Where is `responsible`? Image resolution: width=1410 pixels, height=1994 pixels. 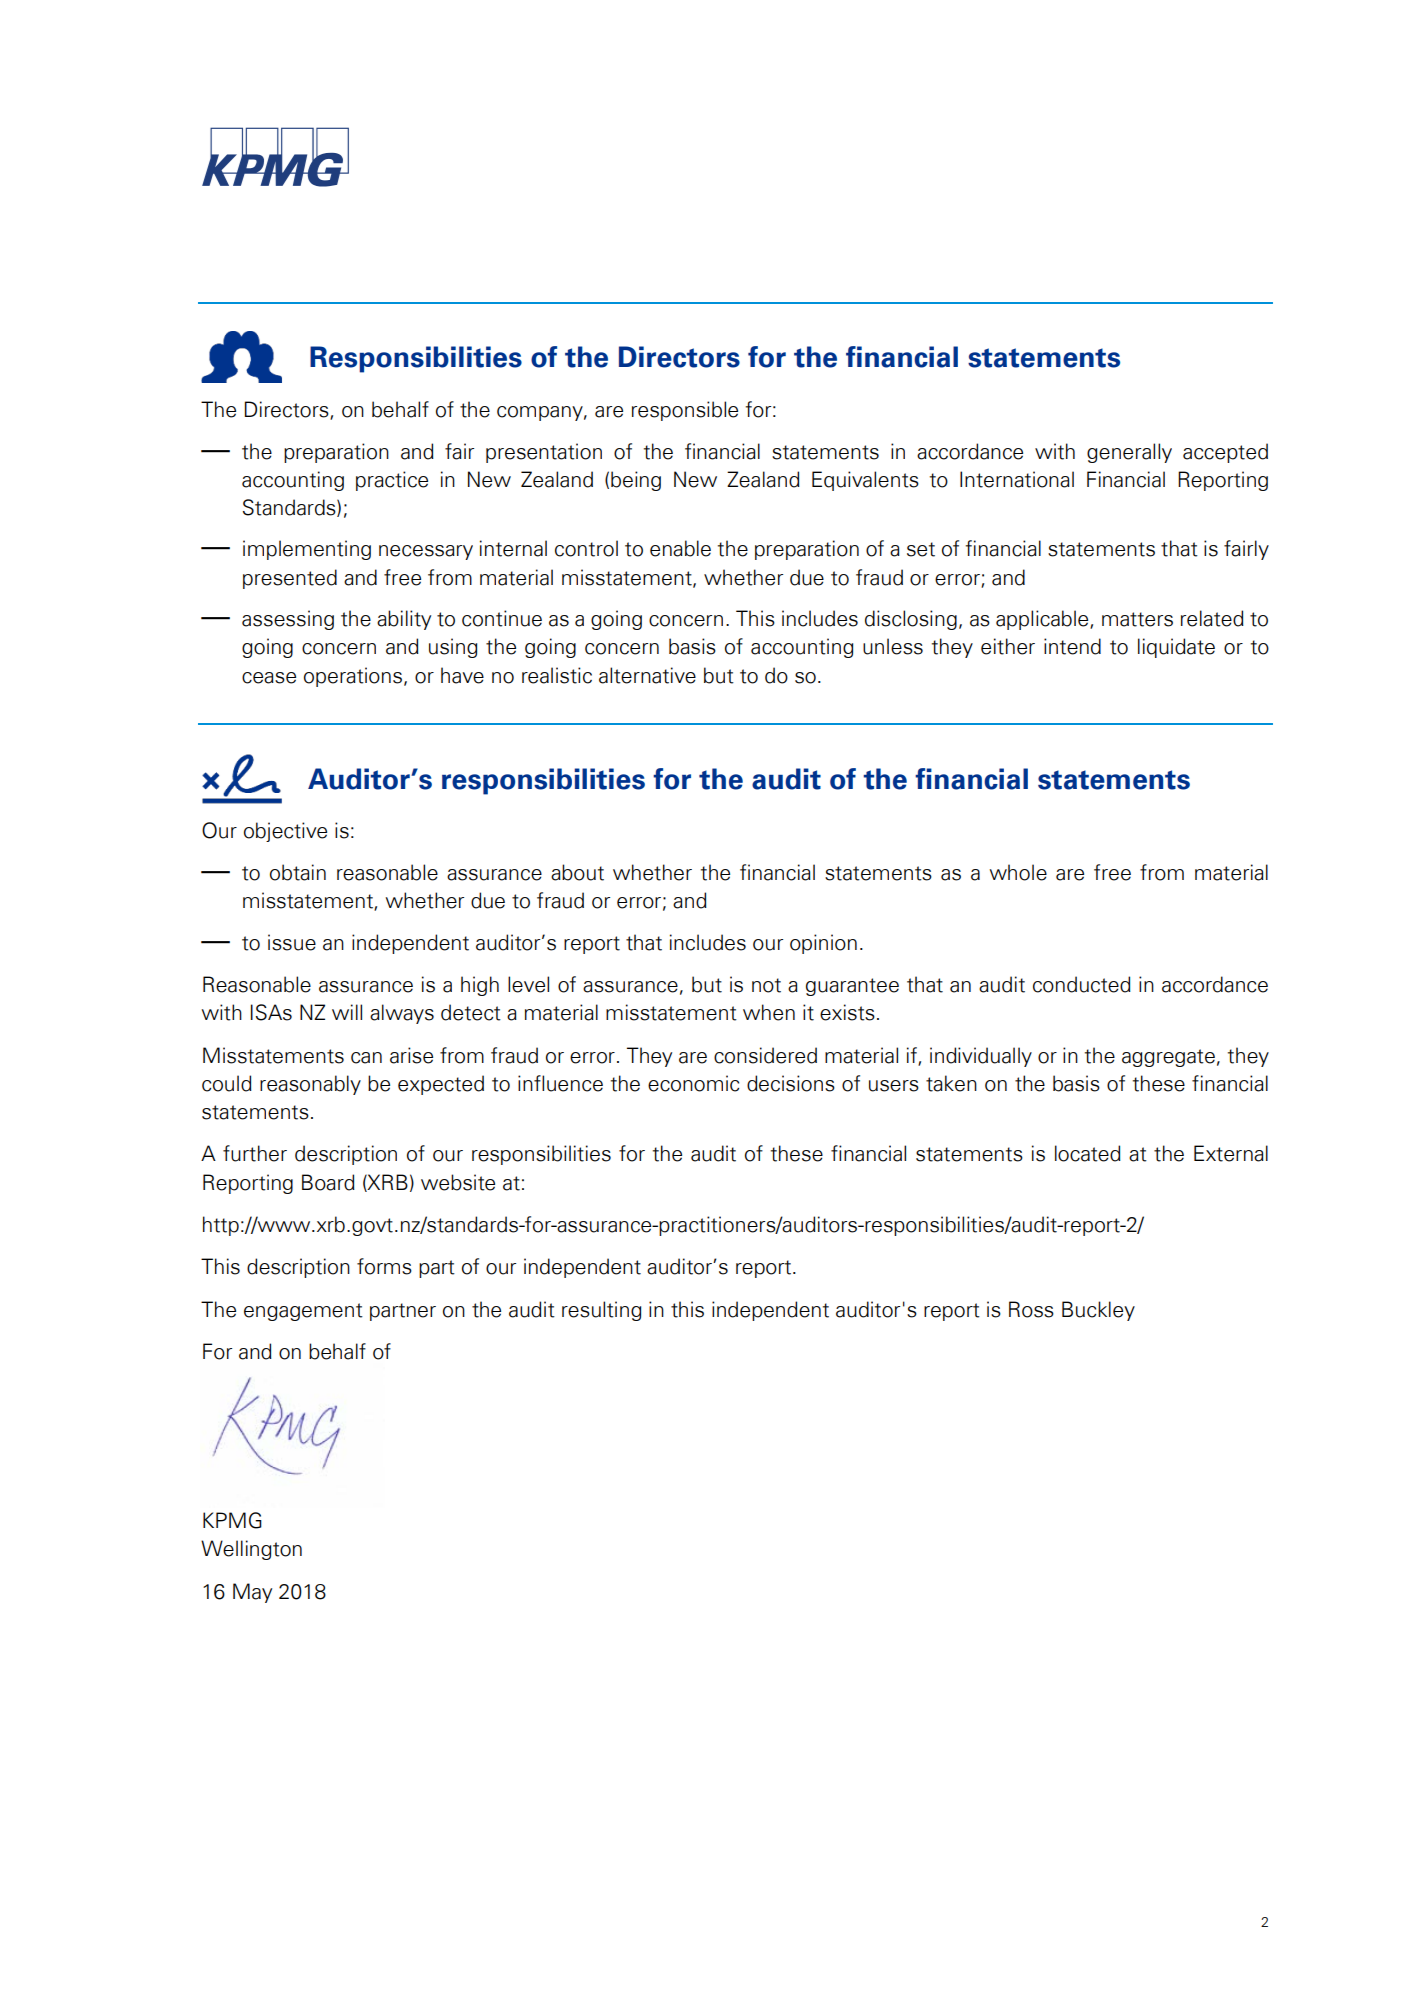 responsible is located at coordinates (685, 411).
